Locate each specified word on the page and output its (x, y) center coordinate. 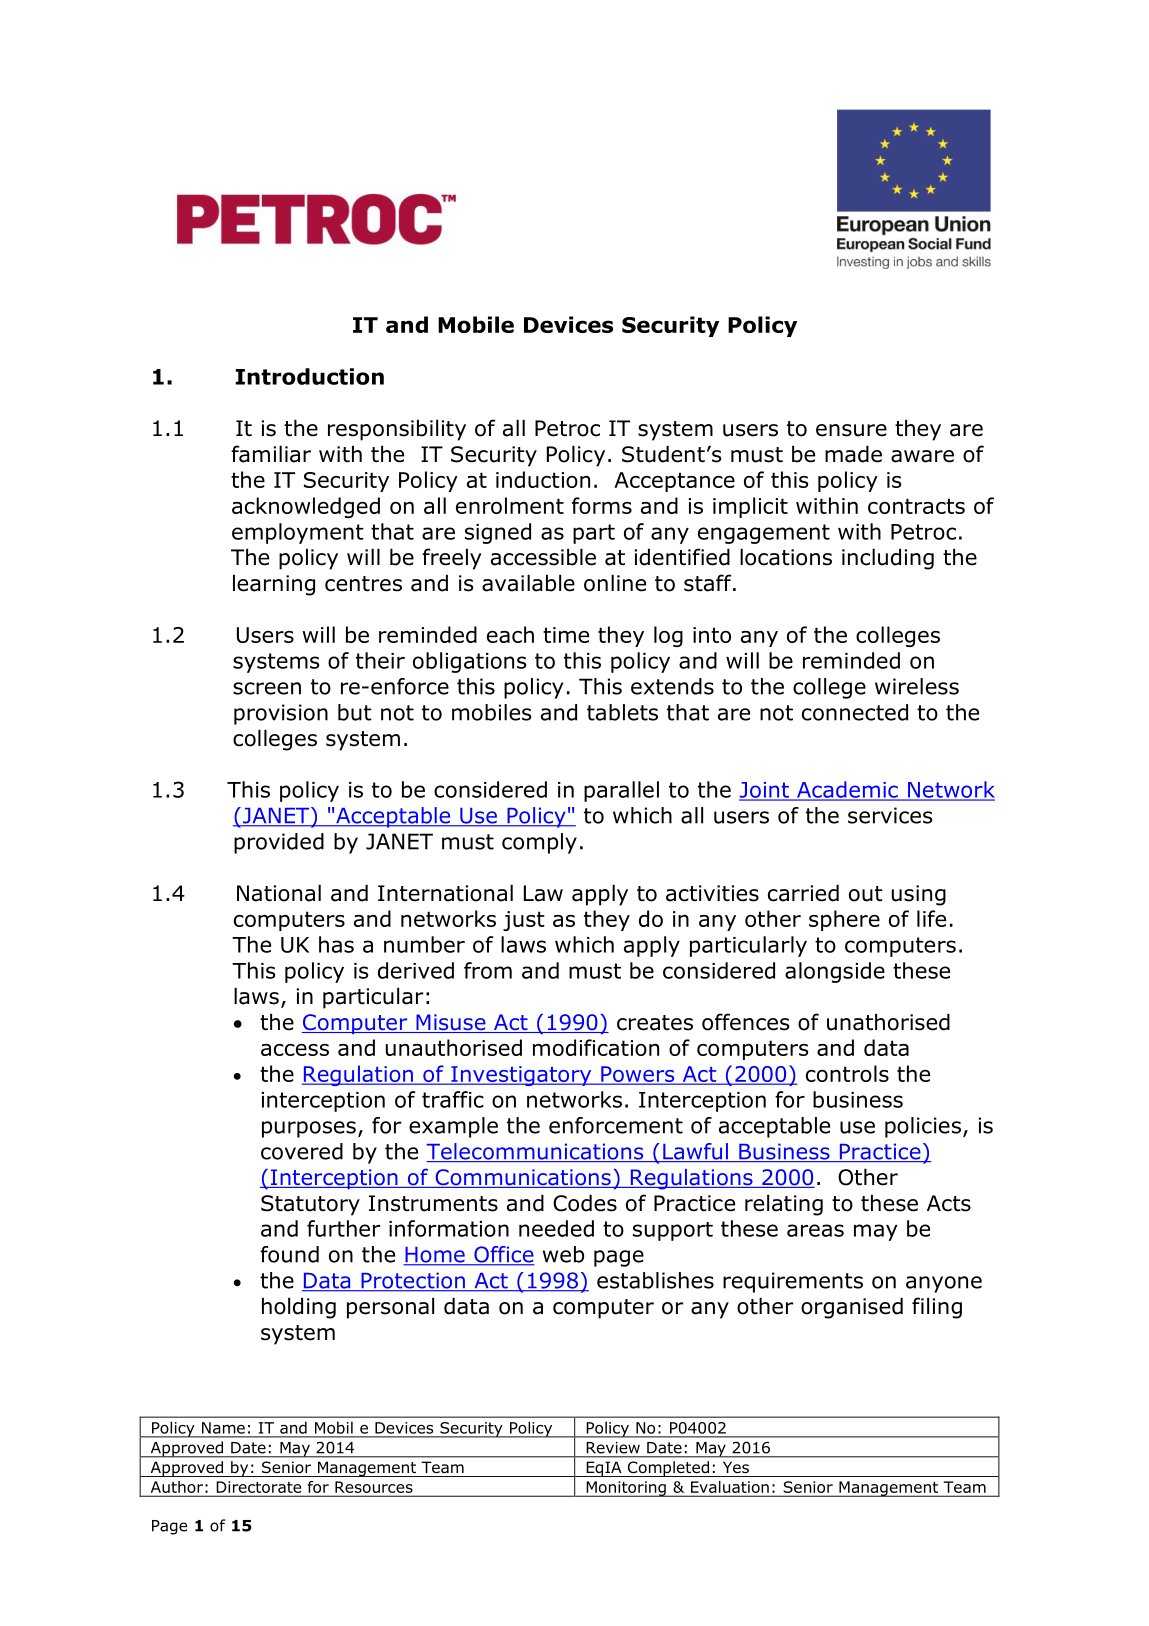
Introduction (309, 376)
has (336, 944)
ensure (851, 430)
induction (543, 479)
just (524, 921)
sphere (844, 920)
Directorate (259, 1487)
